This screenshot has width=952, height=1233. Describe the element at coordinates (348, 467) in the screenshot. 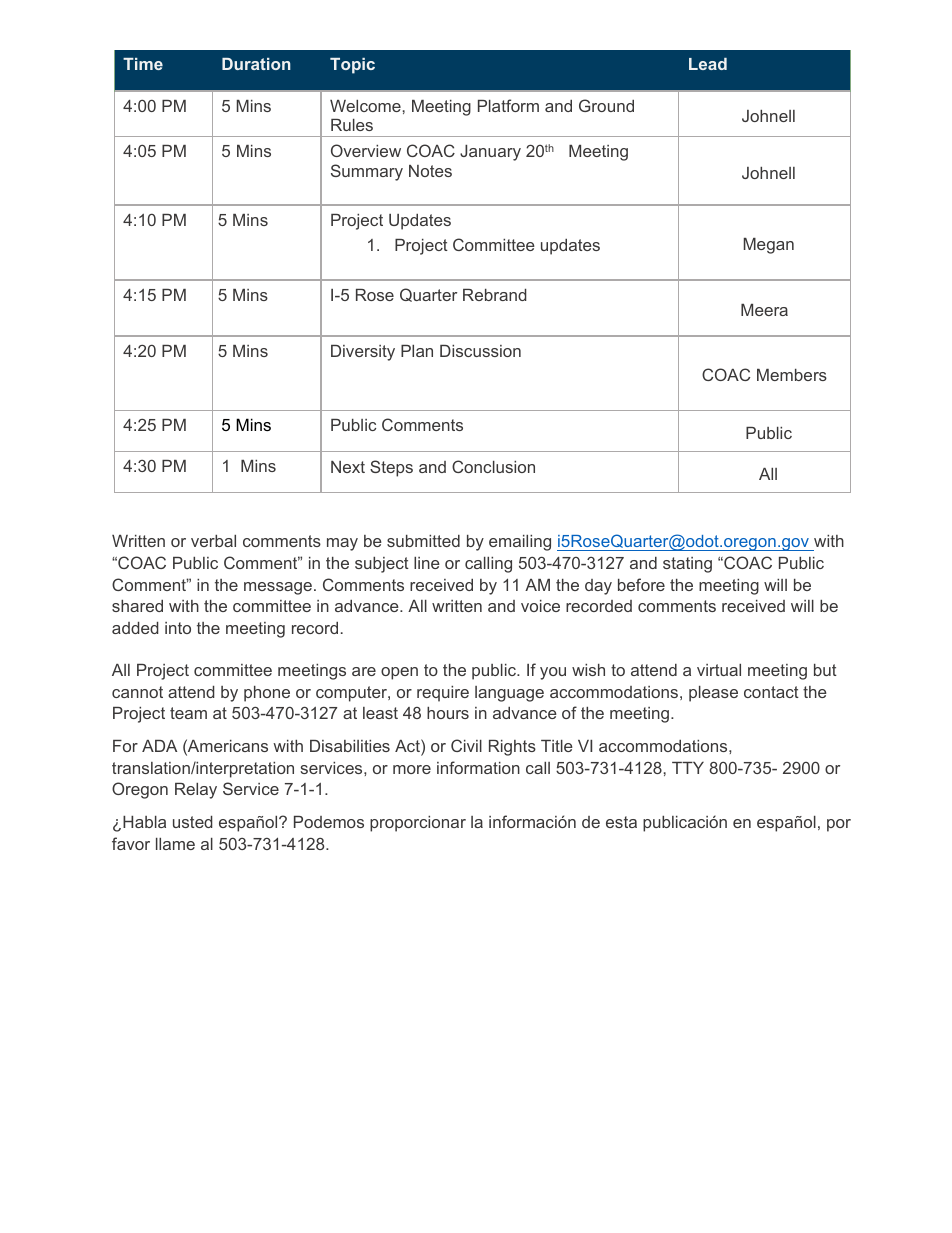

I see `Next` at that location.
